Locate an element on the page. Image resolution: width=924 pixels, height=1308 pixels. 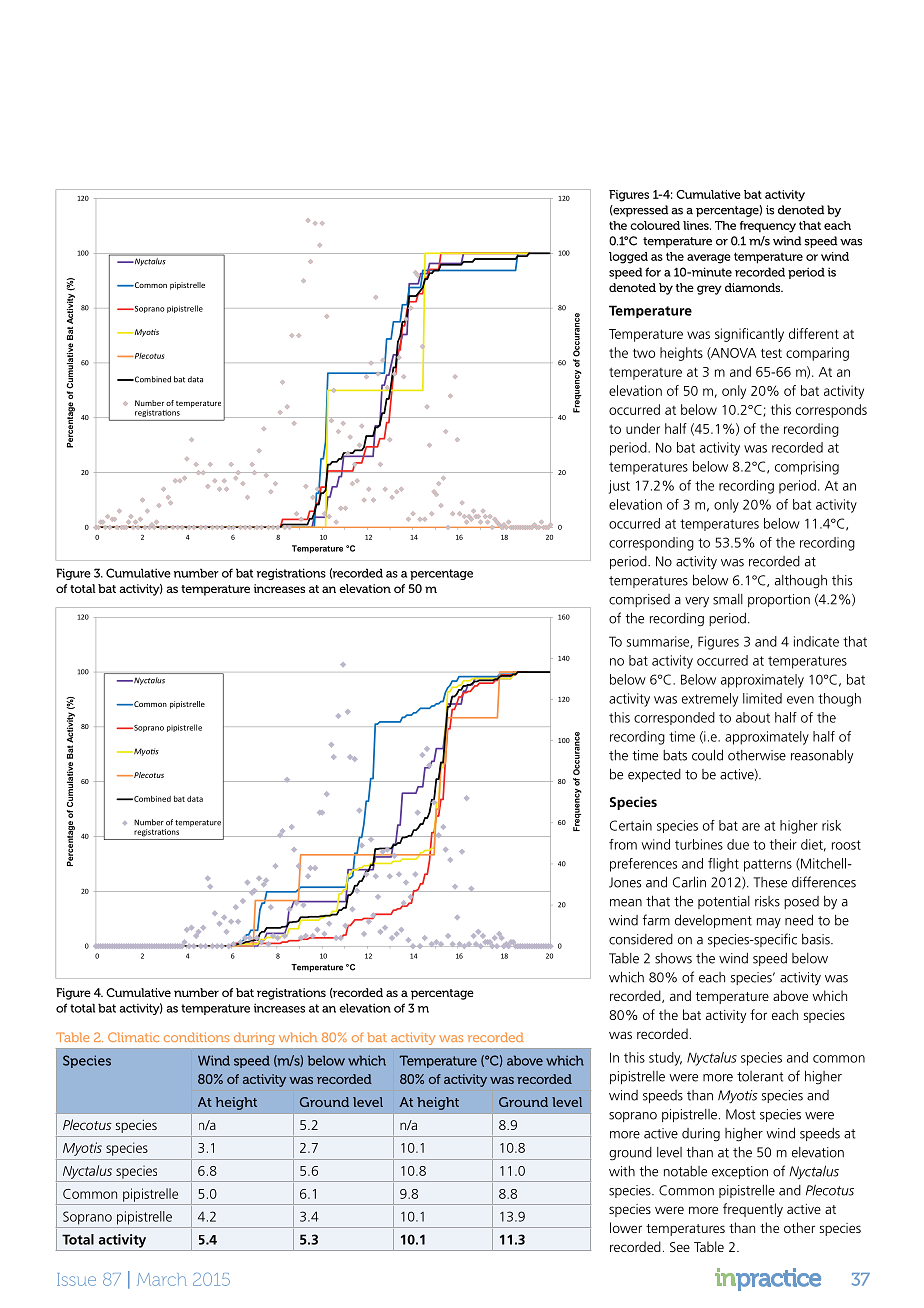
due is located at coordinates (738, 844).
